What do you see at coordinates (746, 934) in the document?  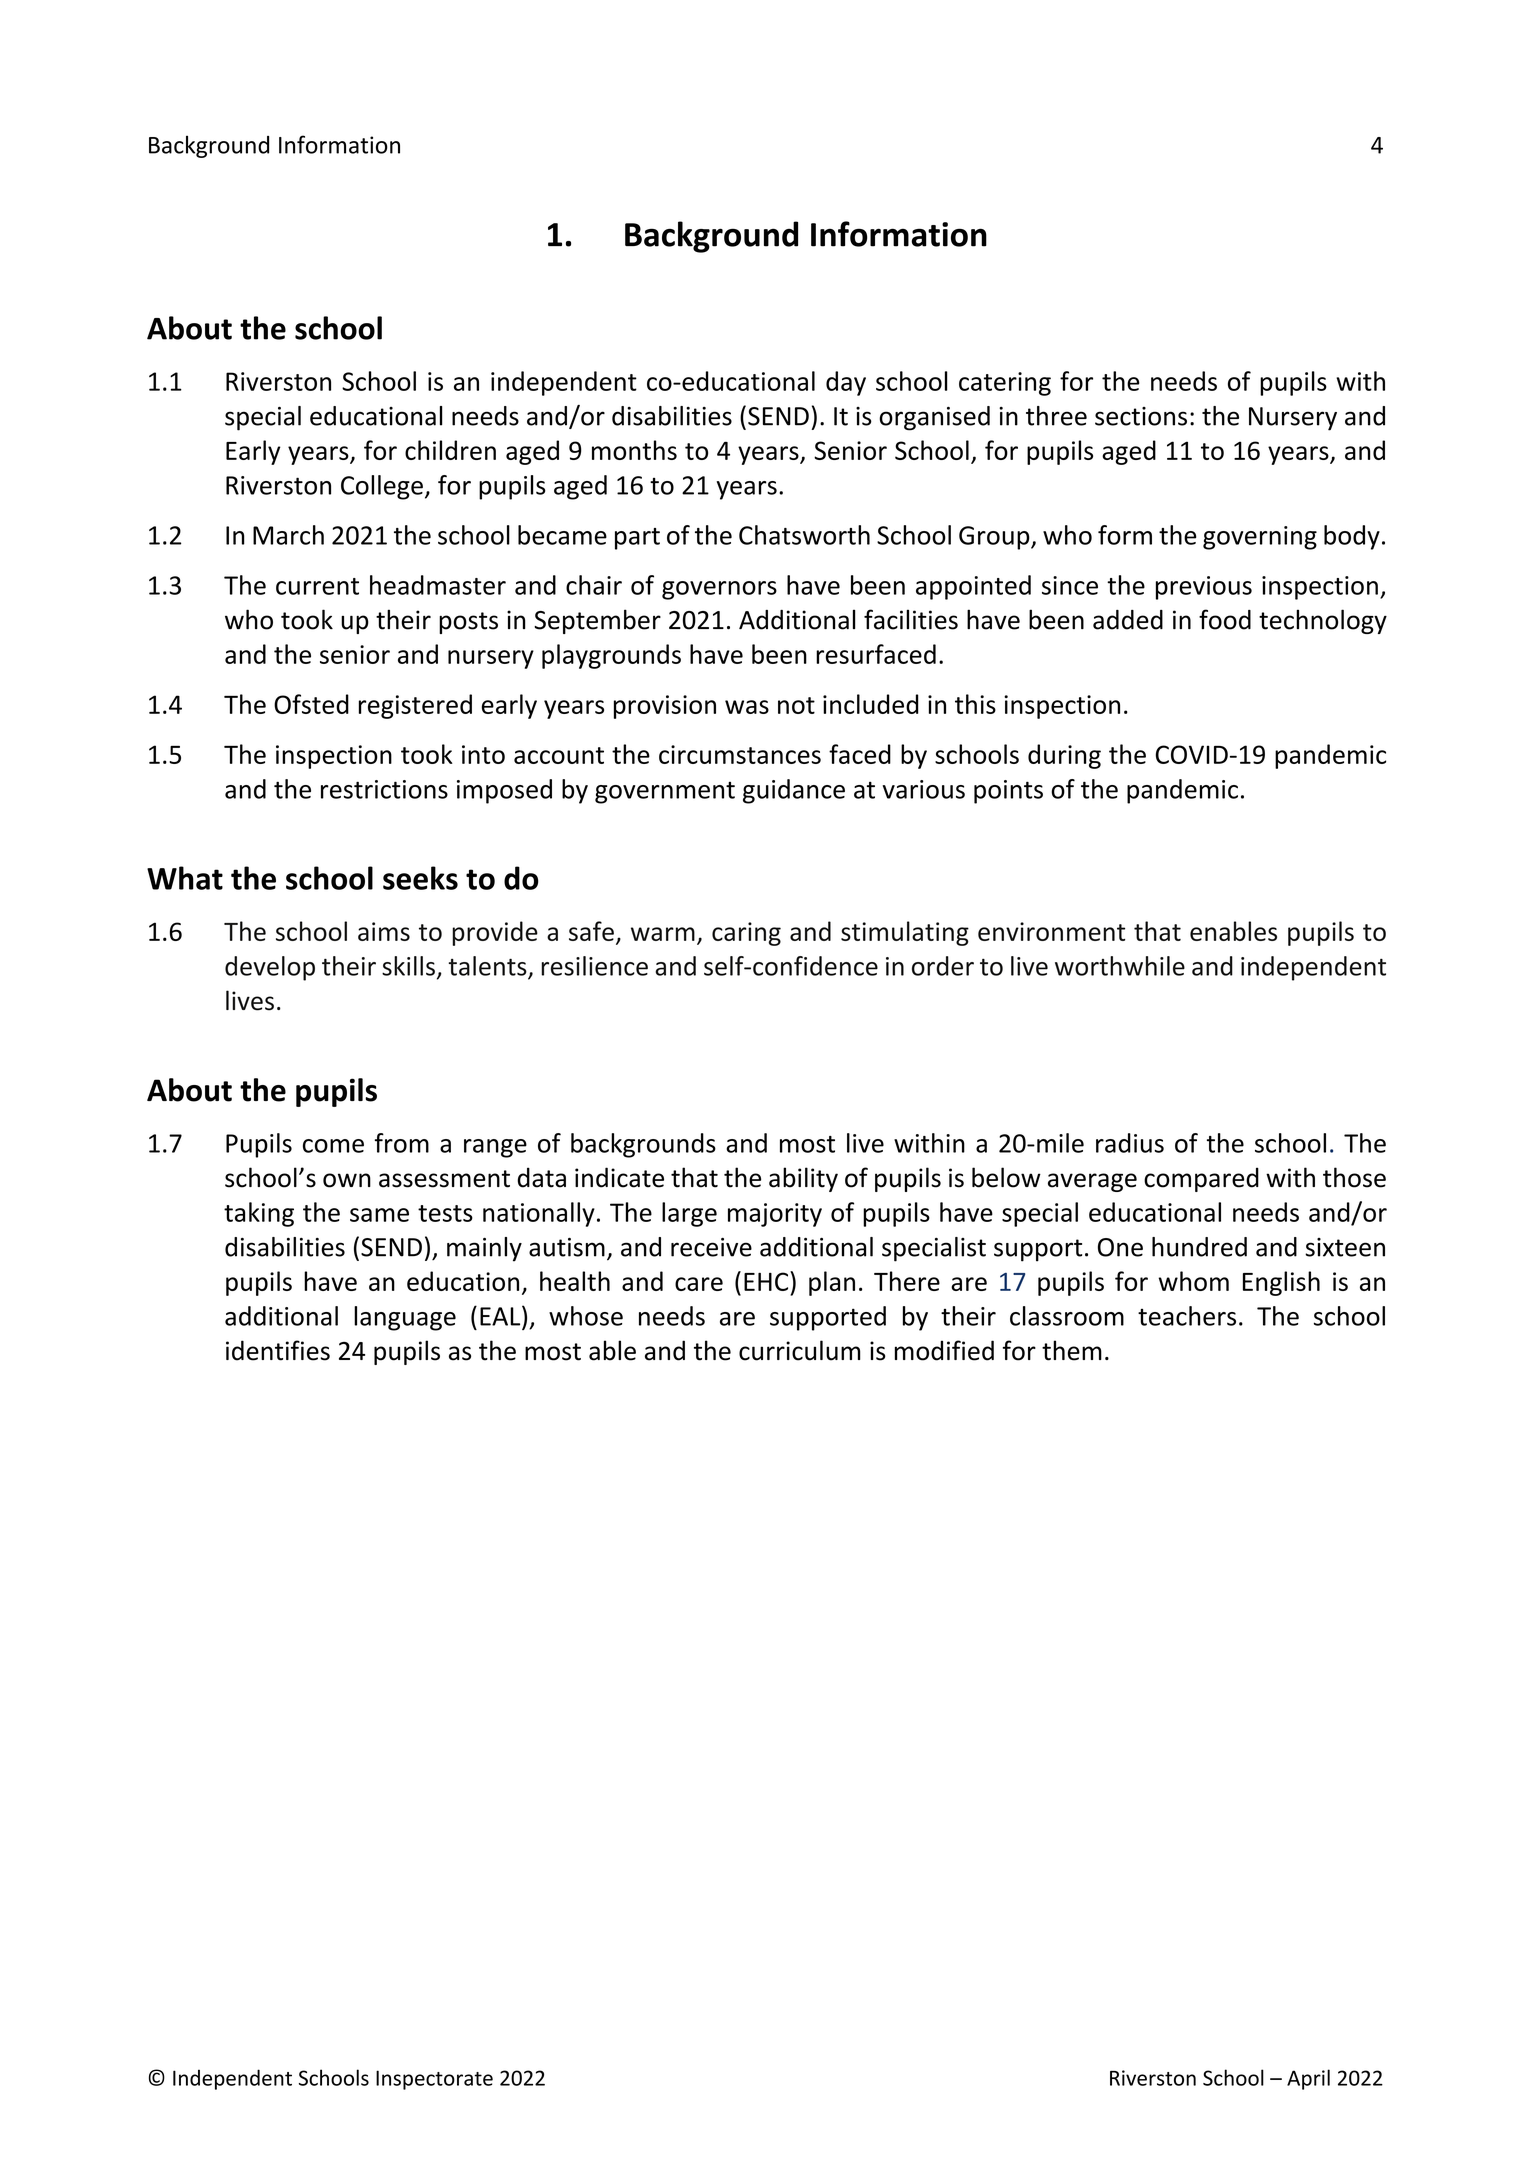 I see `caring` at bounding box center [746, 934].
